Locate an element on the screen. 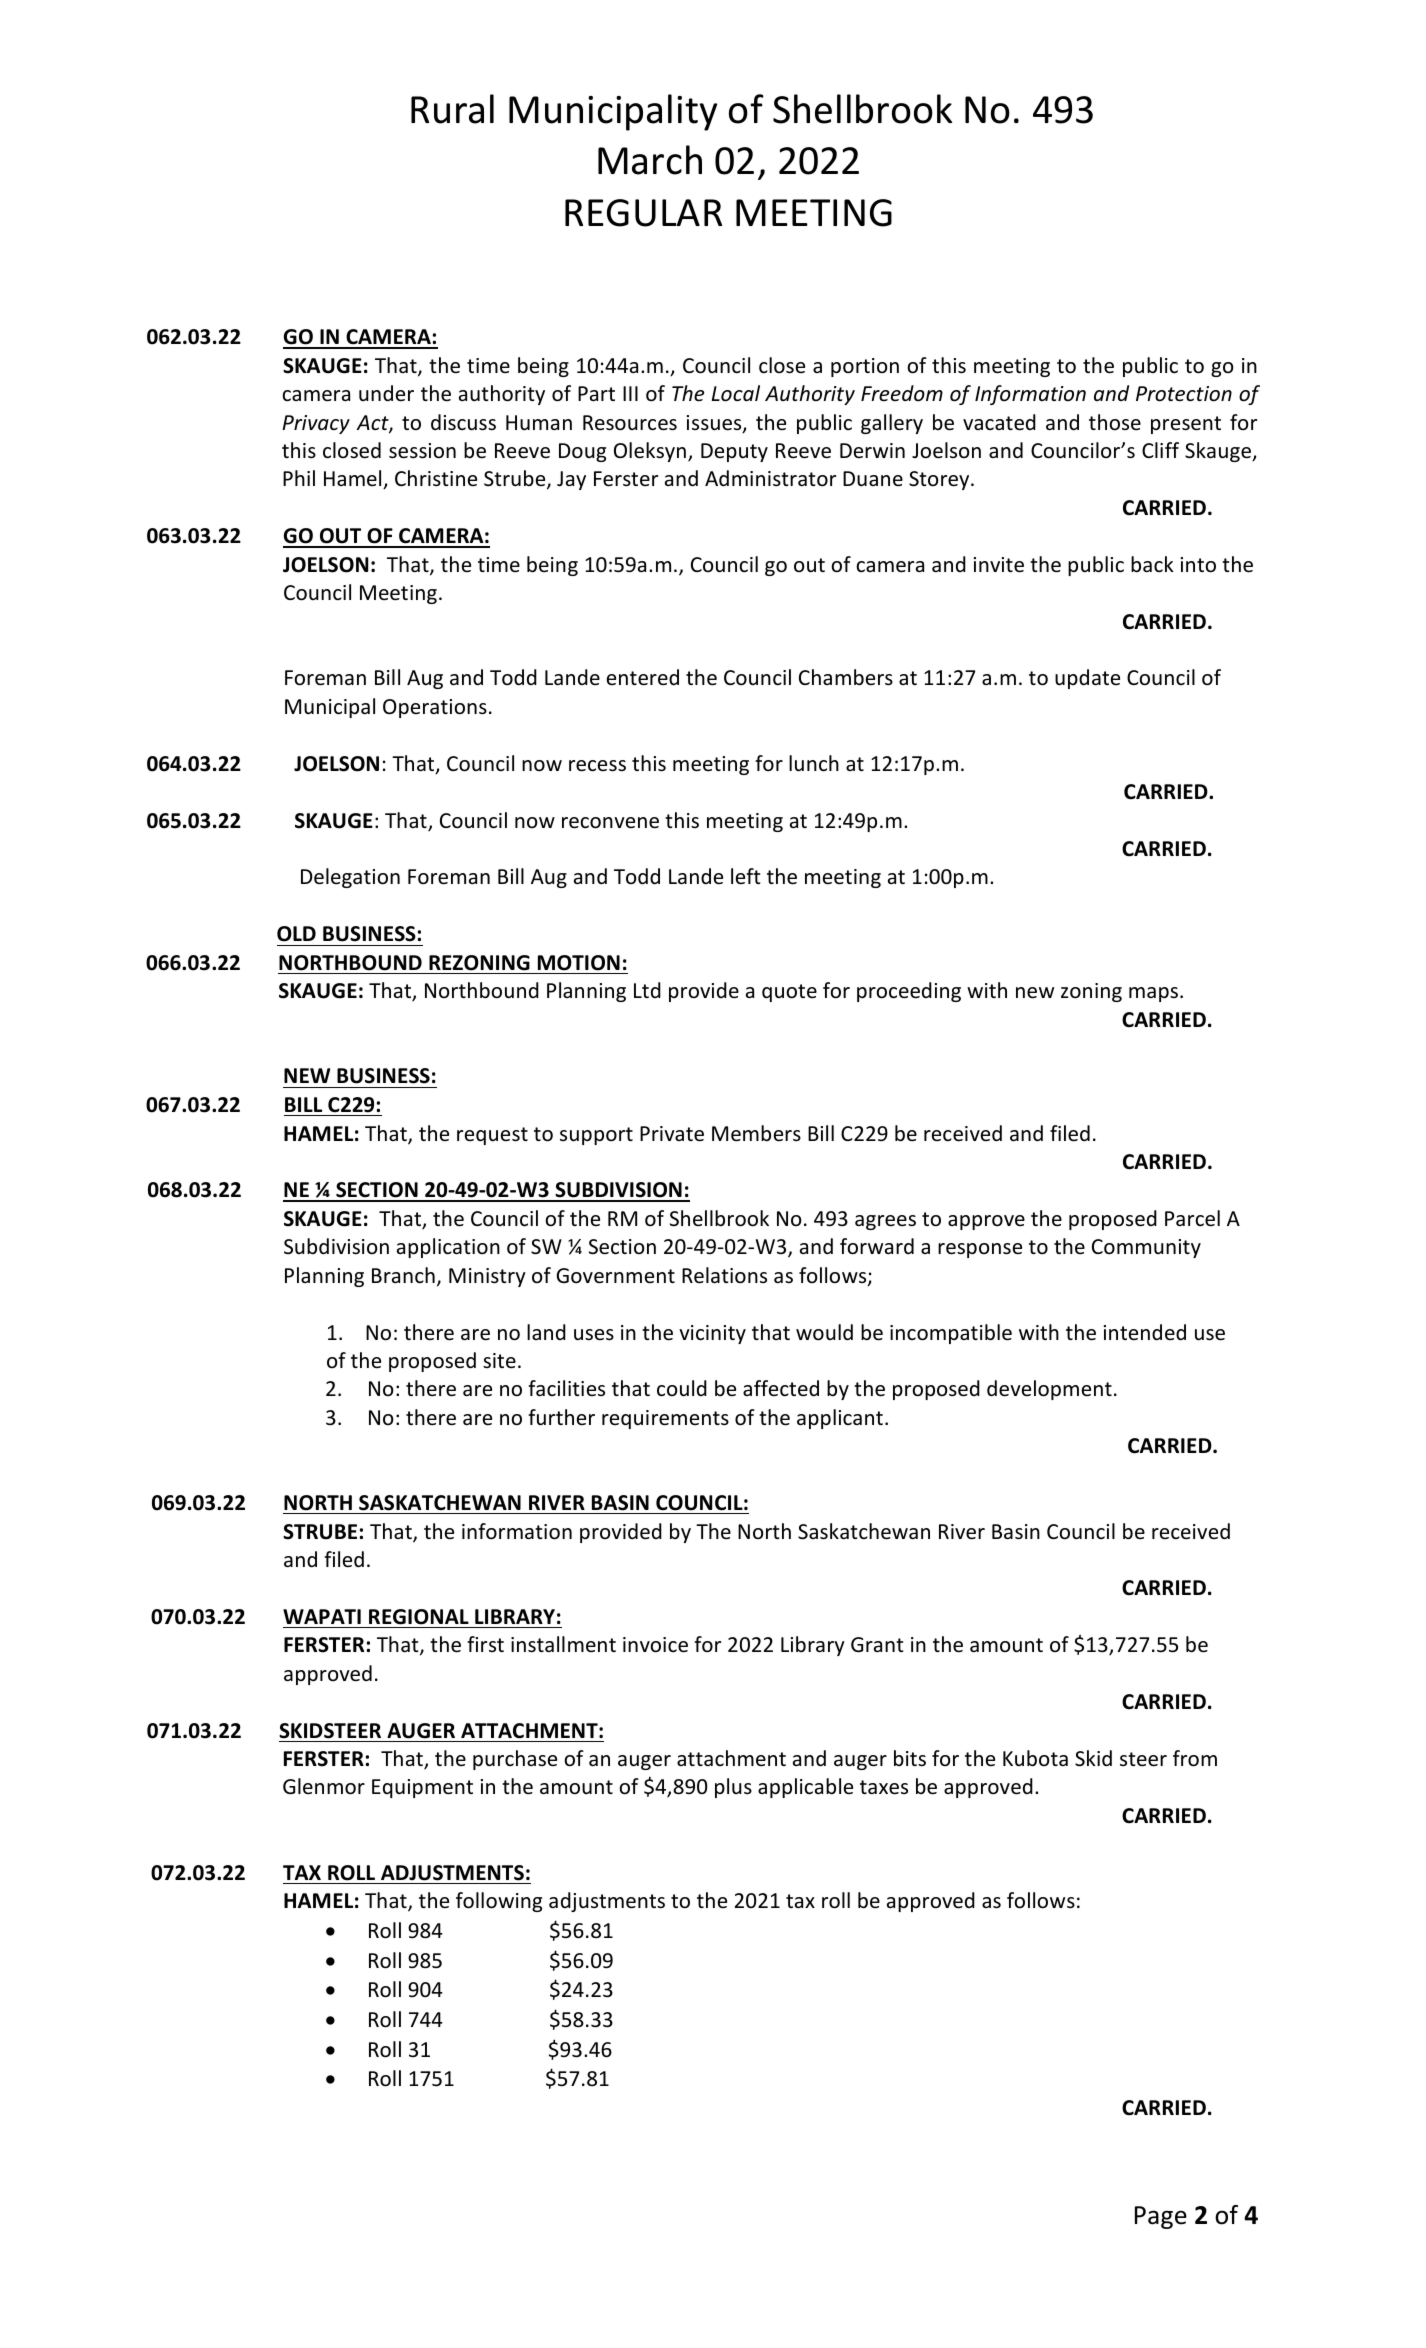 This screenshot has width=1426, height=2348. following is located at coordinates (499, 1902).
